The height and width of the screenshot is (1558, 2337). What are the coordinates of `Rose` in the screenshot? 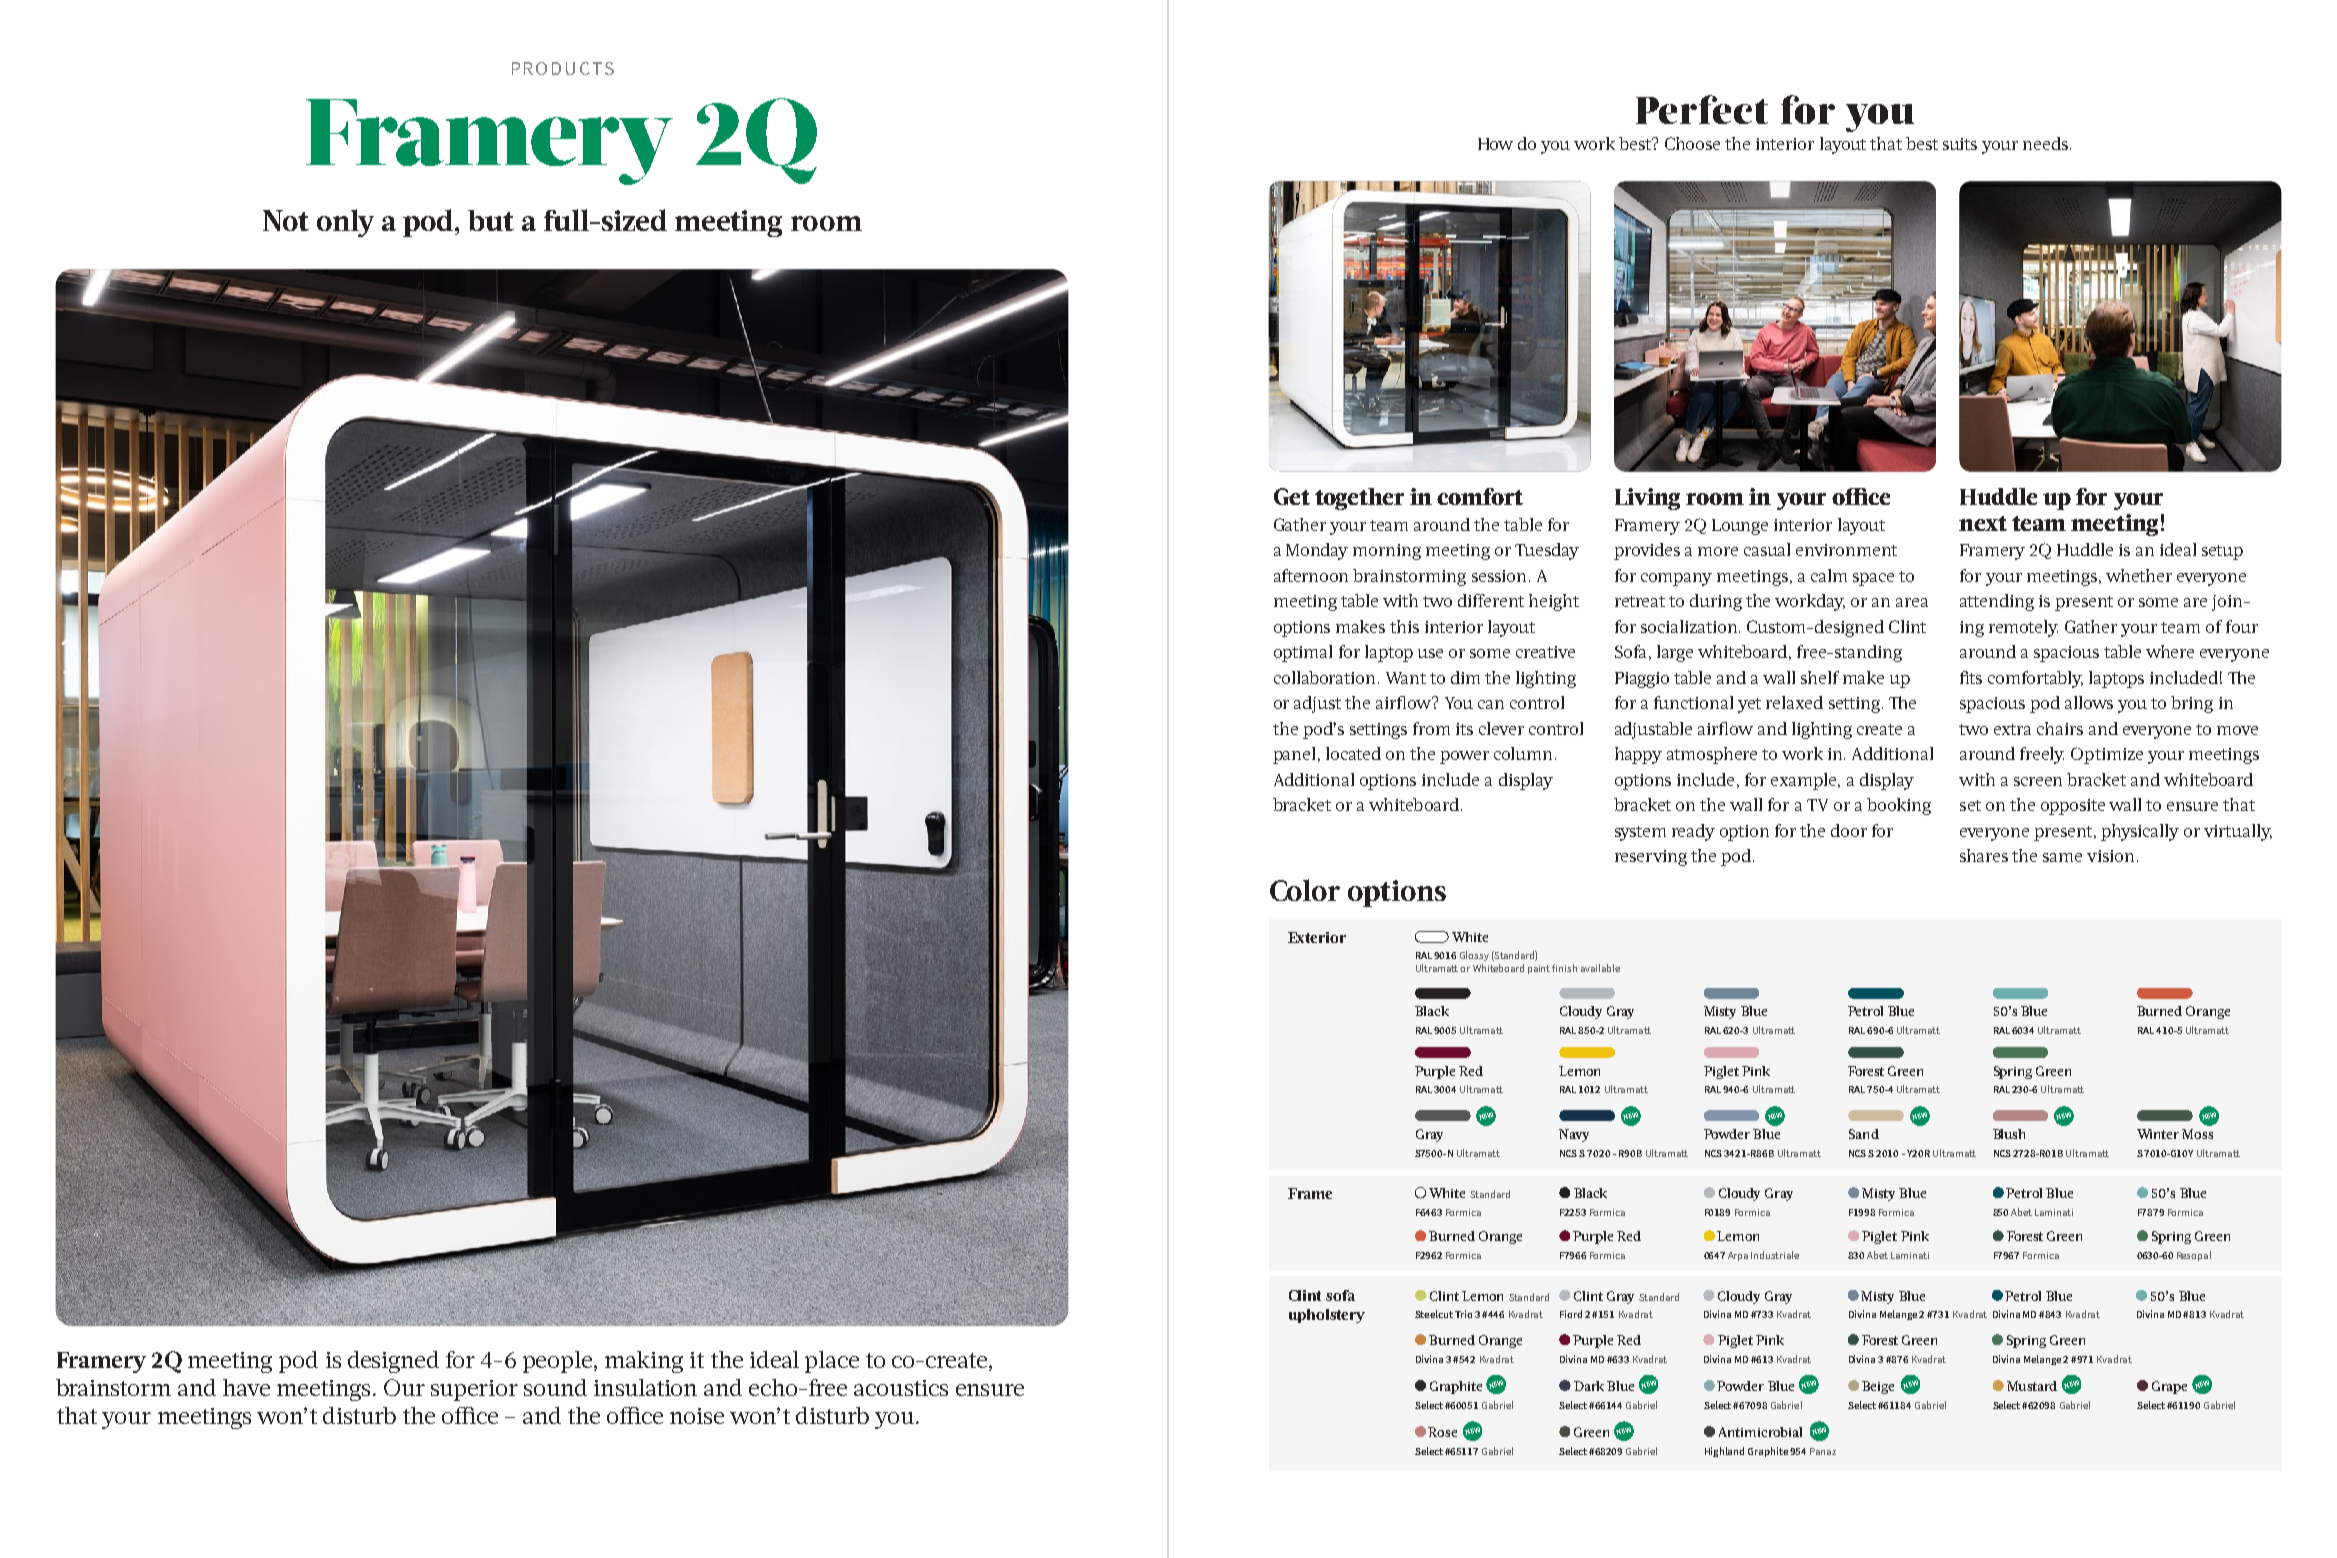 It's located at (1442, 1432).
